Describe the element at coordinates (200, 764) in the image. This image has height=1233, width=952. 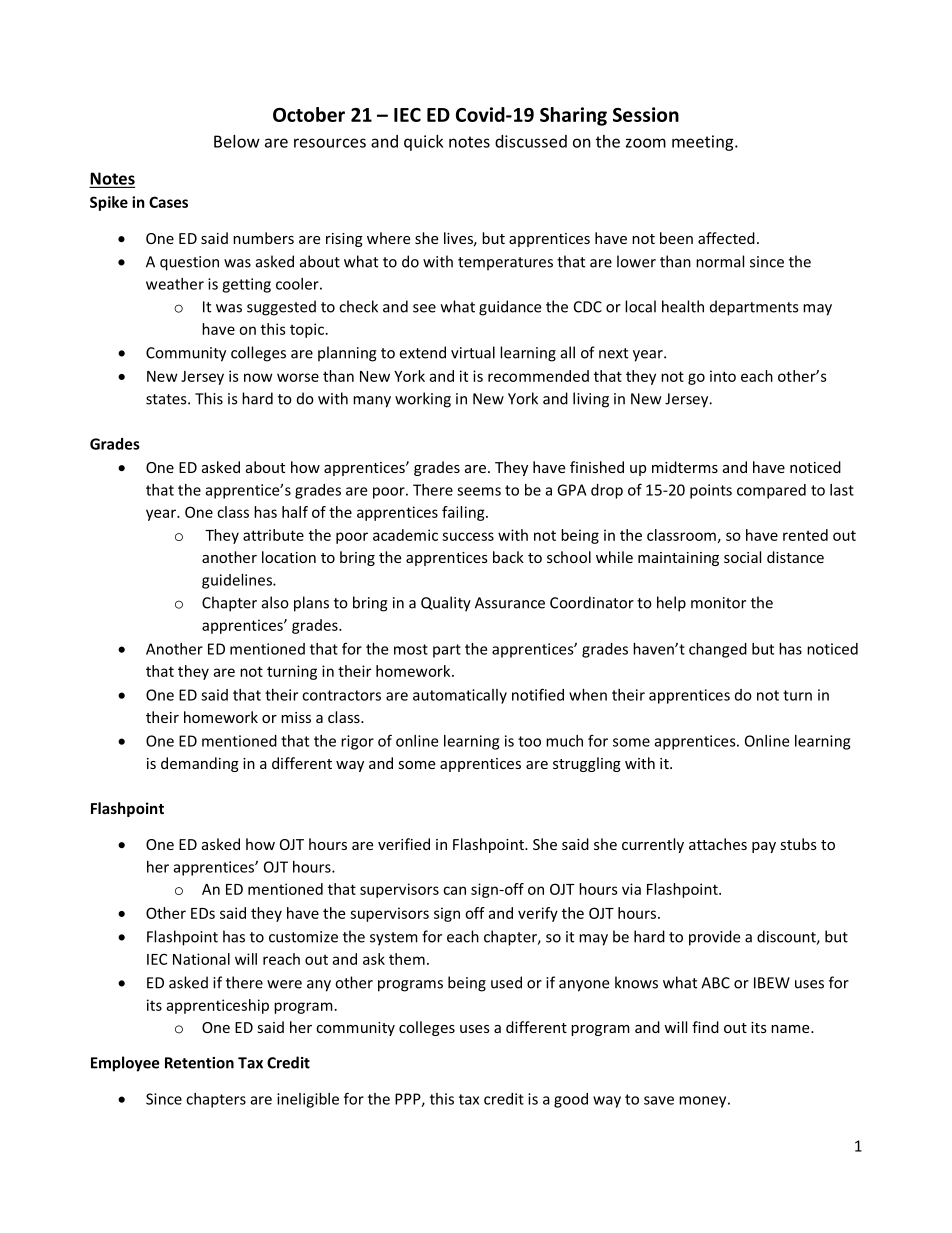
I see `demanding` at that location.
